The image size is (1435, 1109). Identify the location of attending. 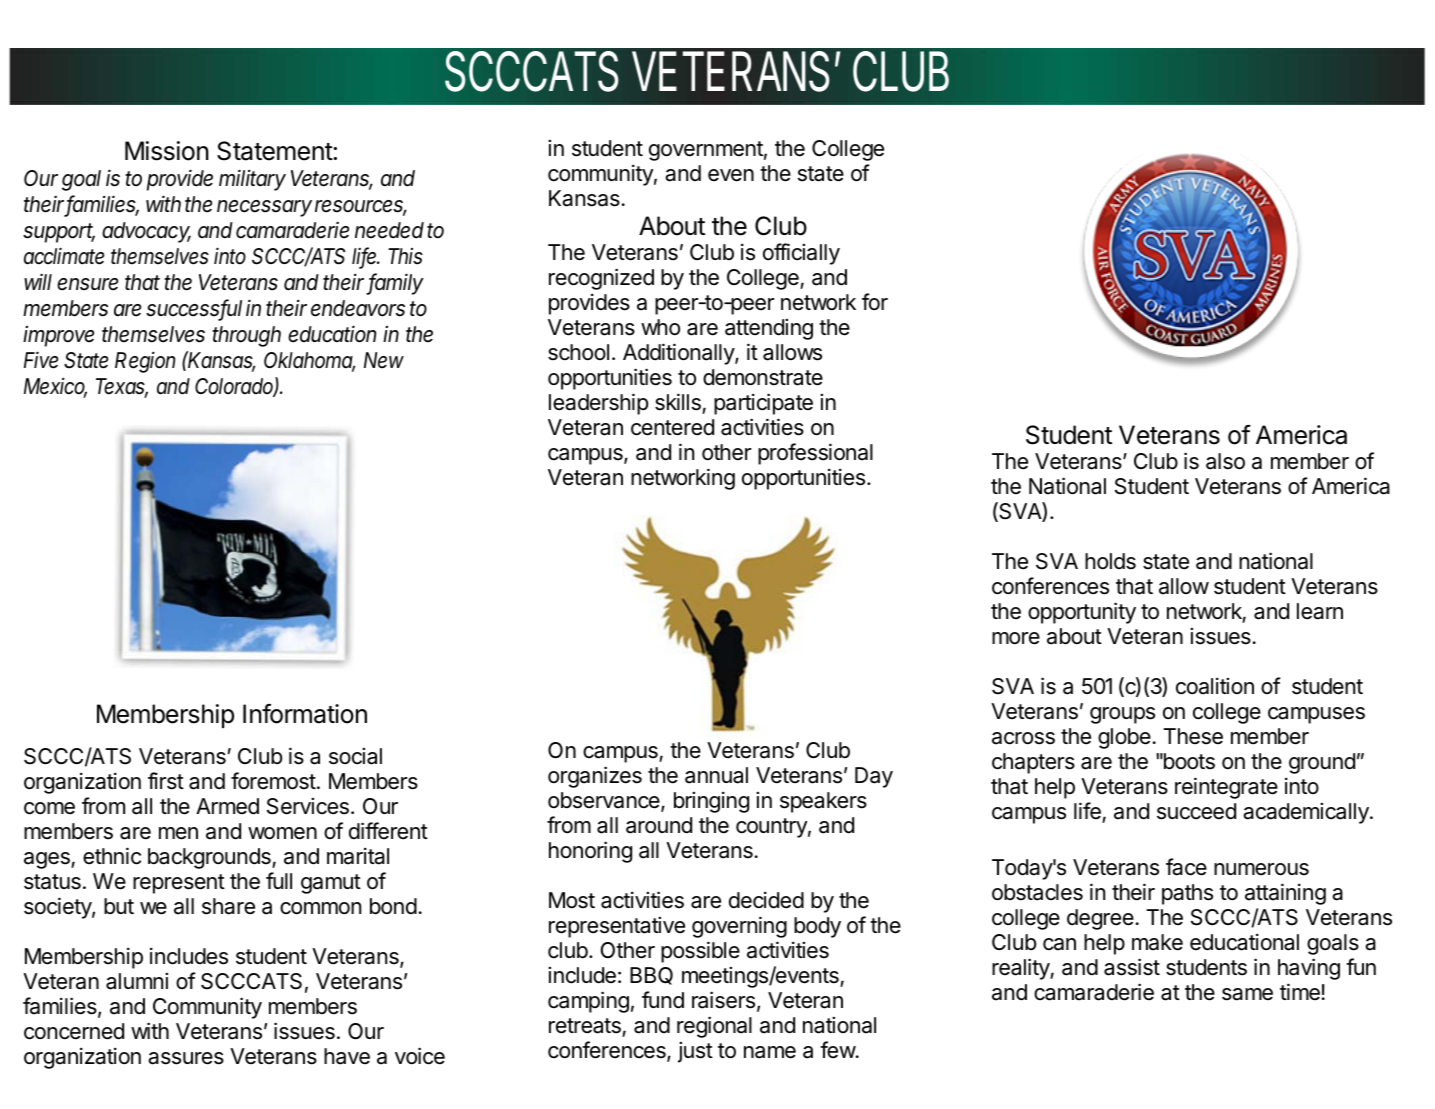
(769, 329).
